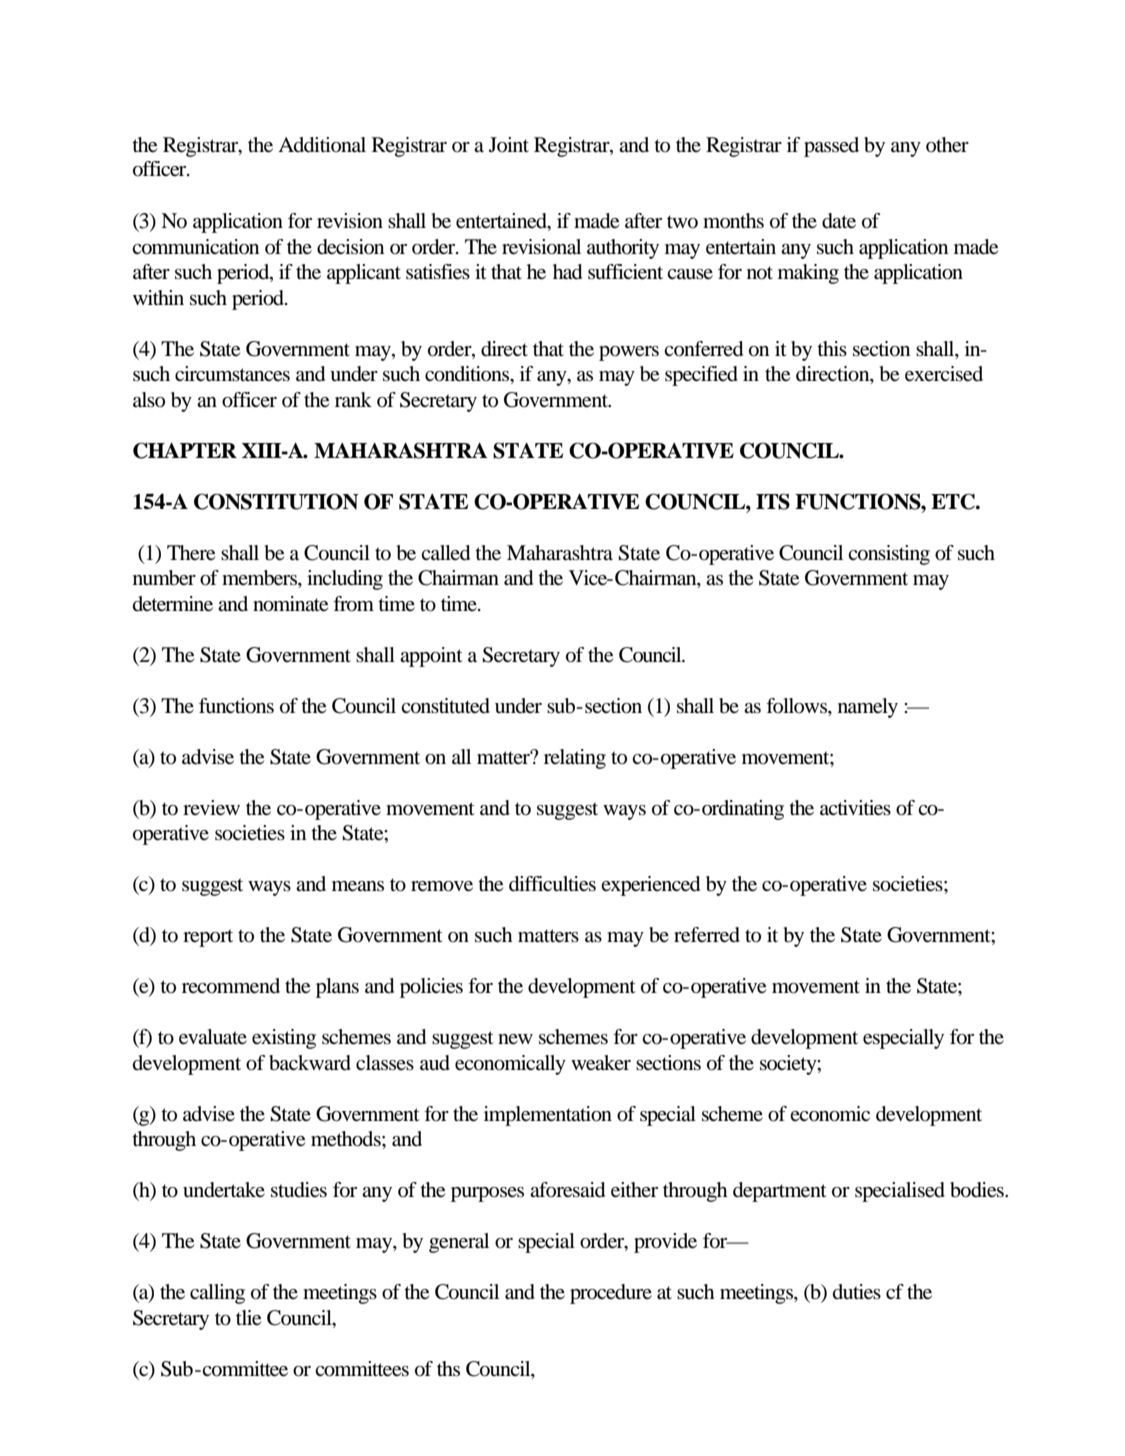 Image resolution: width=1125 pixels, height=1456 pixels. What do you see at coordinates (954, 501) in the image?
I see `ETC` at bounding box center [954, 501].
